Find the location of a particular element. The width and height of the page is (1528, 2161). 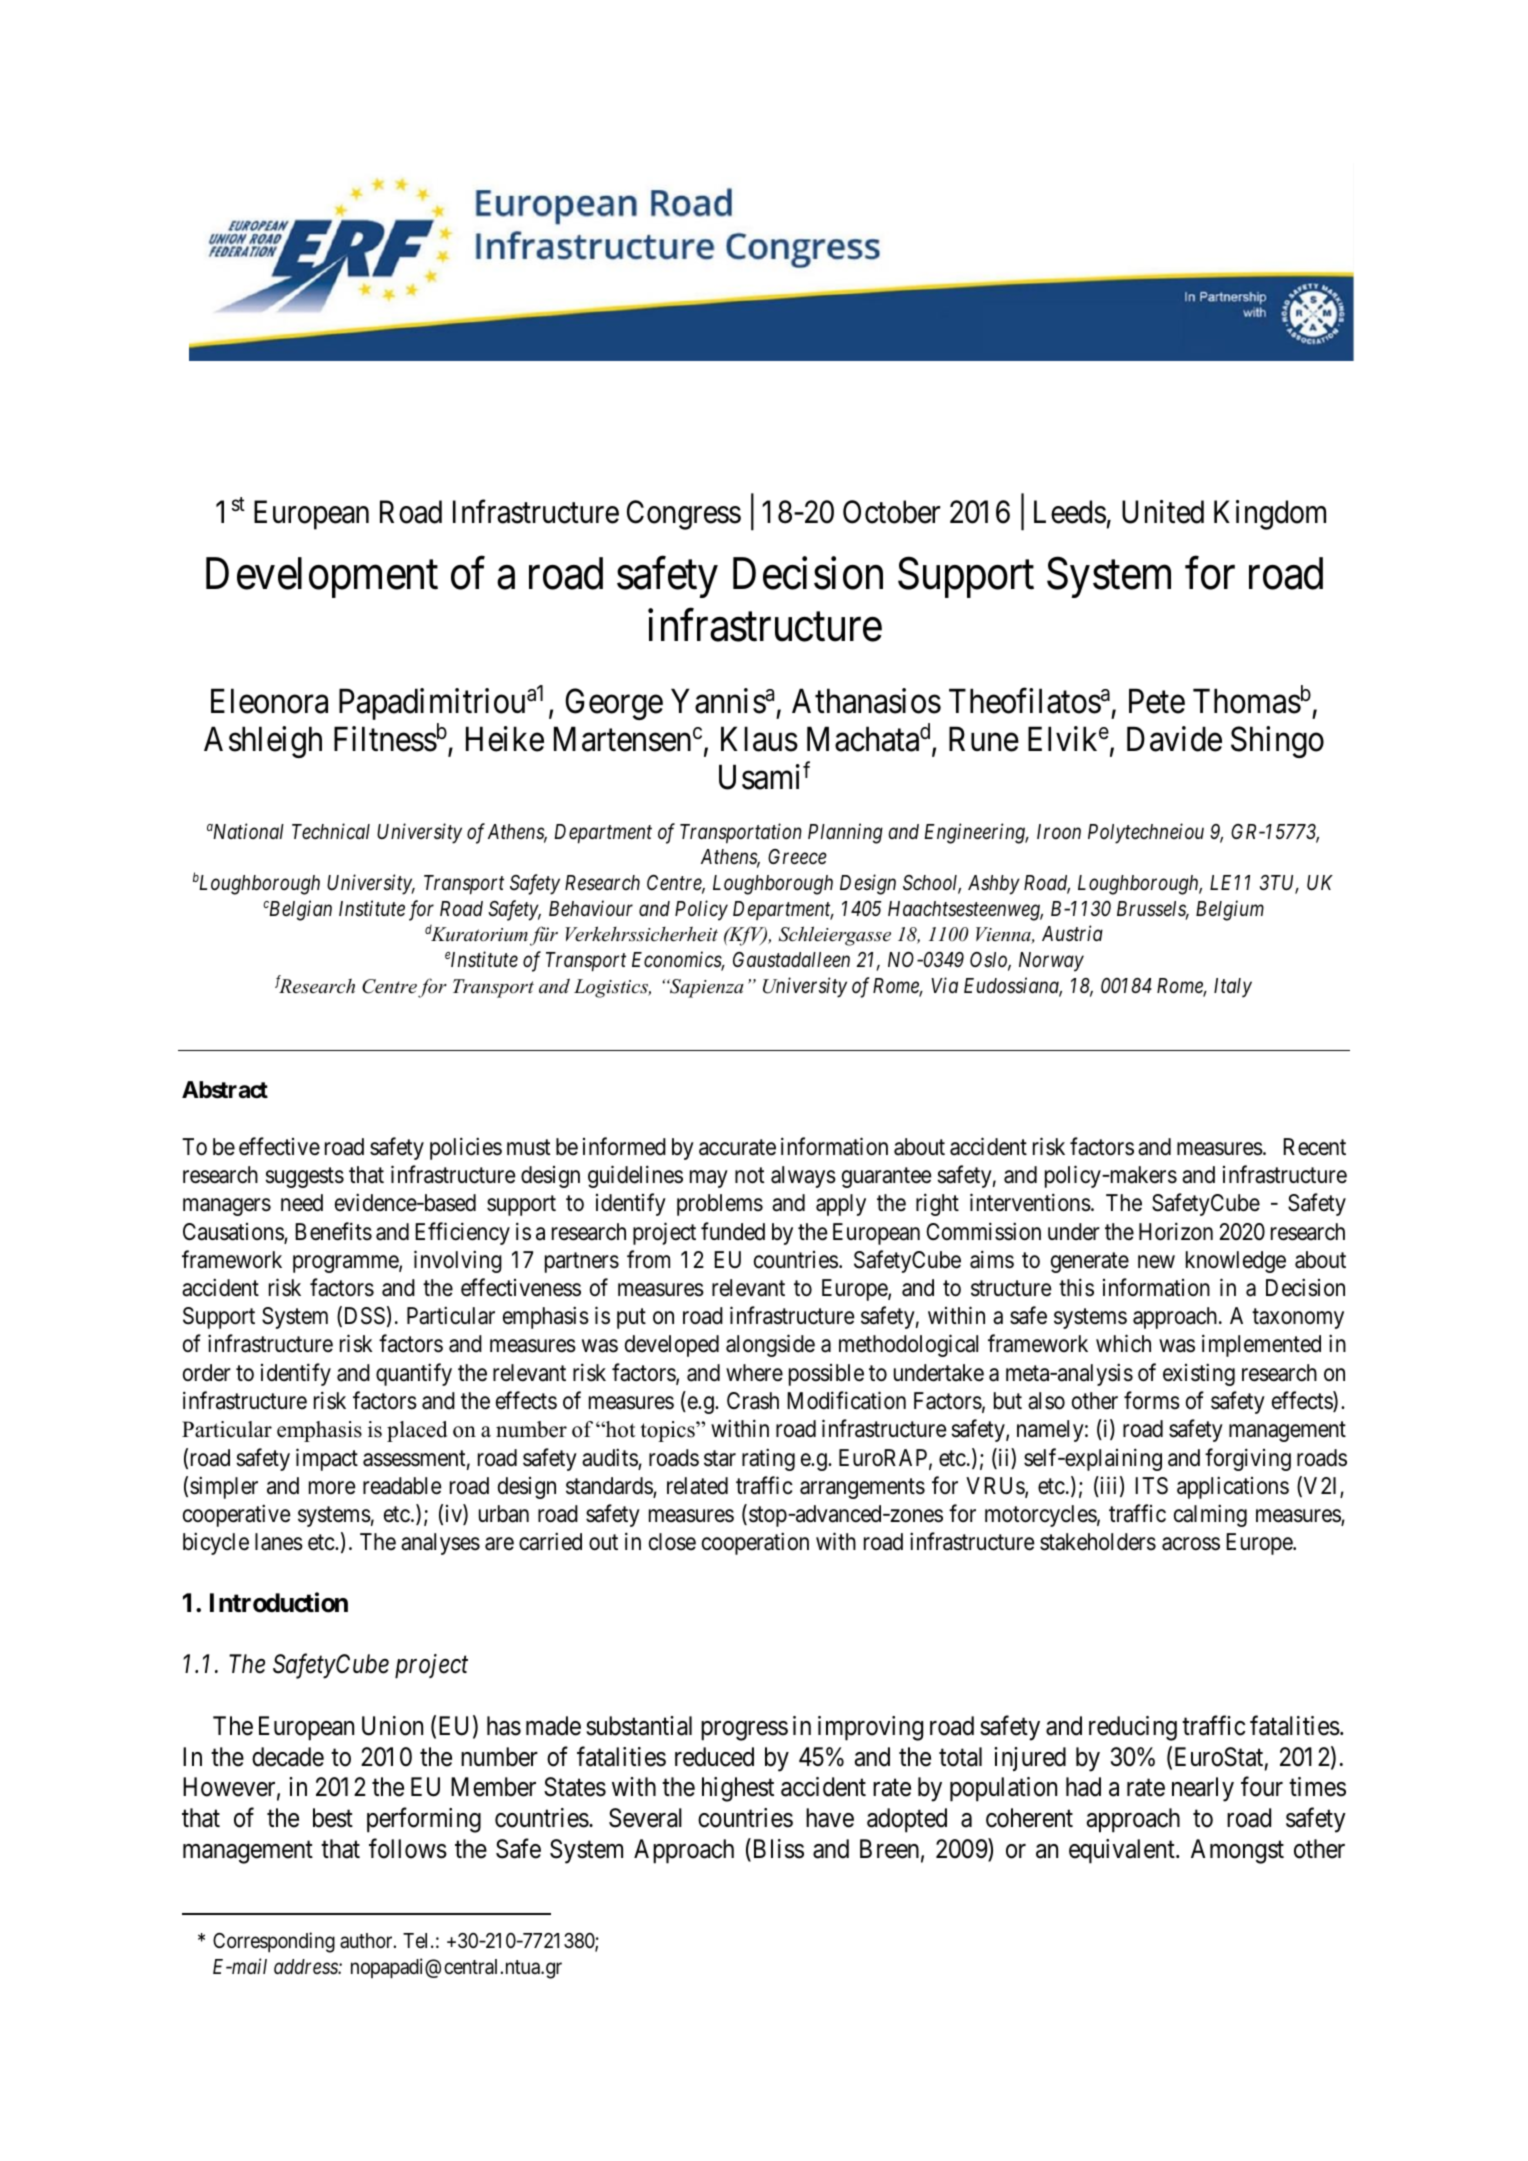

Development is located at coordinates (322, 578).
